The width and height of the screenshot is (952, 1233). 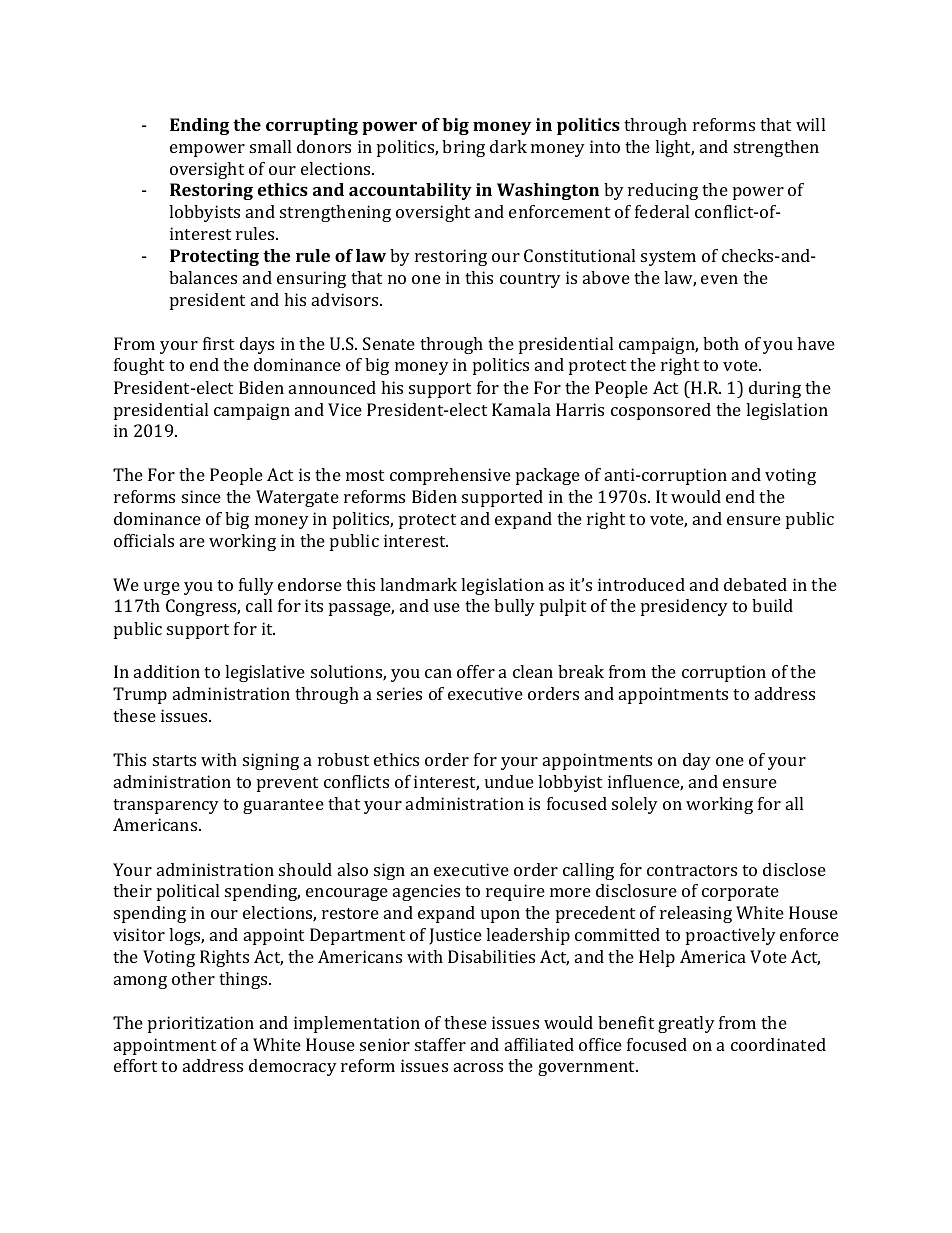 What do you see at coordinates (203, 607) in the screenshot?
I see `Congress` at bounding box center [203, 607].
